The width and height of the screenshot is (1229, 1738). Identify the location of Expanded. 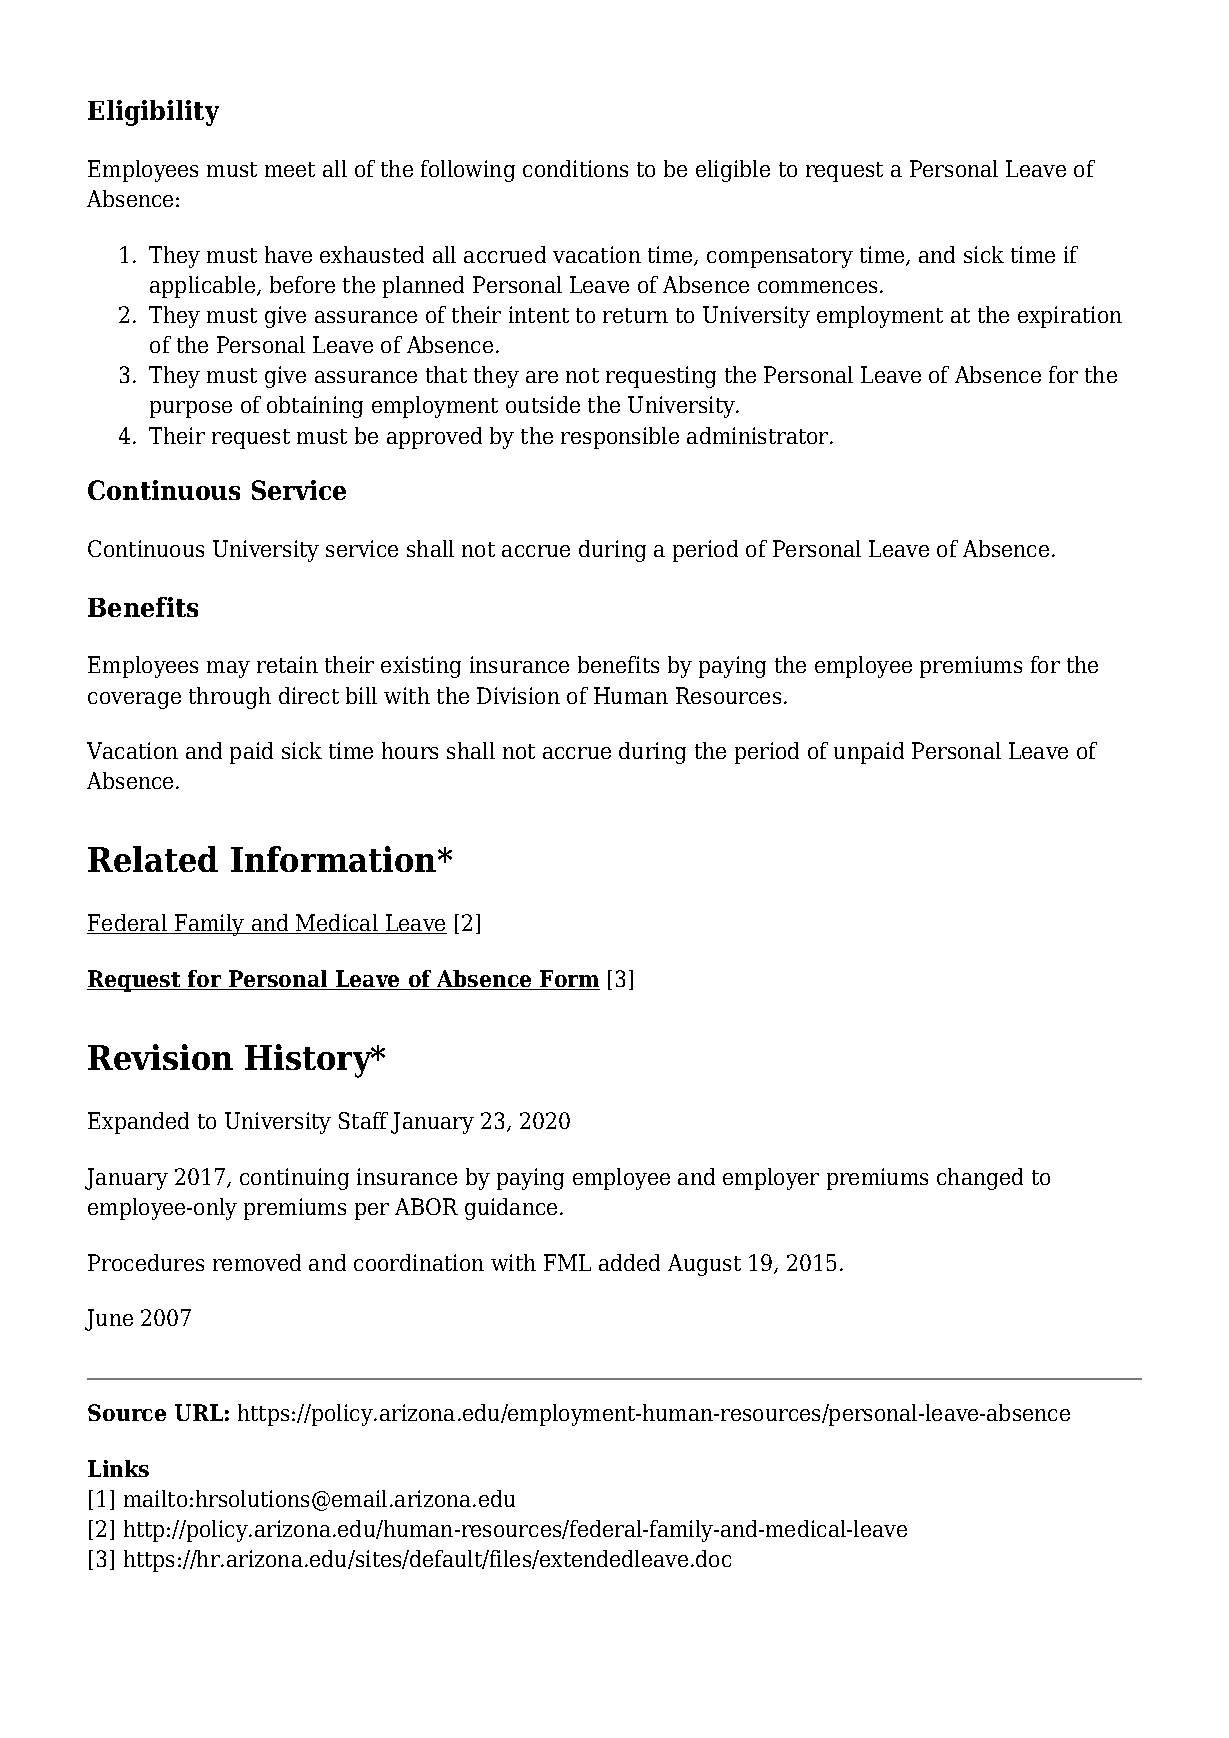
(138, 1123).
